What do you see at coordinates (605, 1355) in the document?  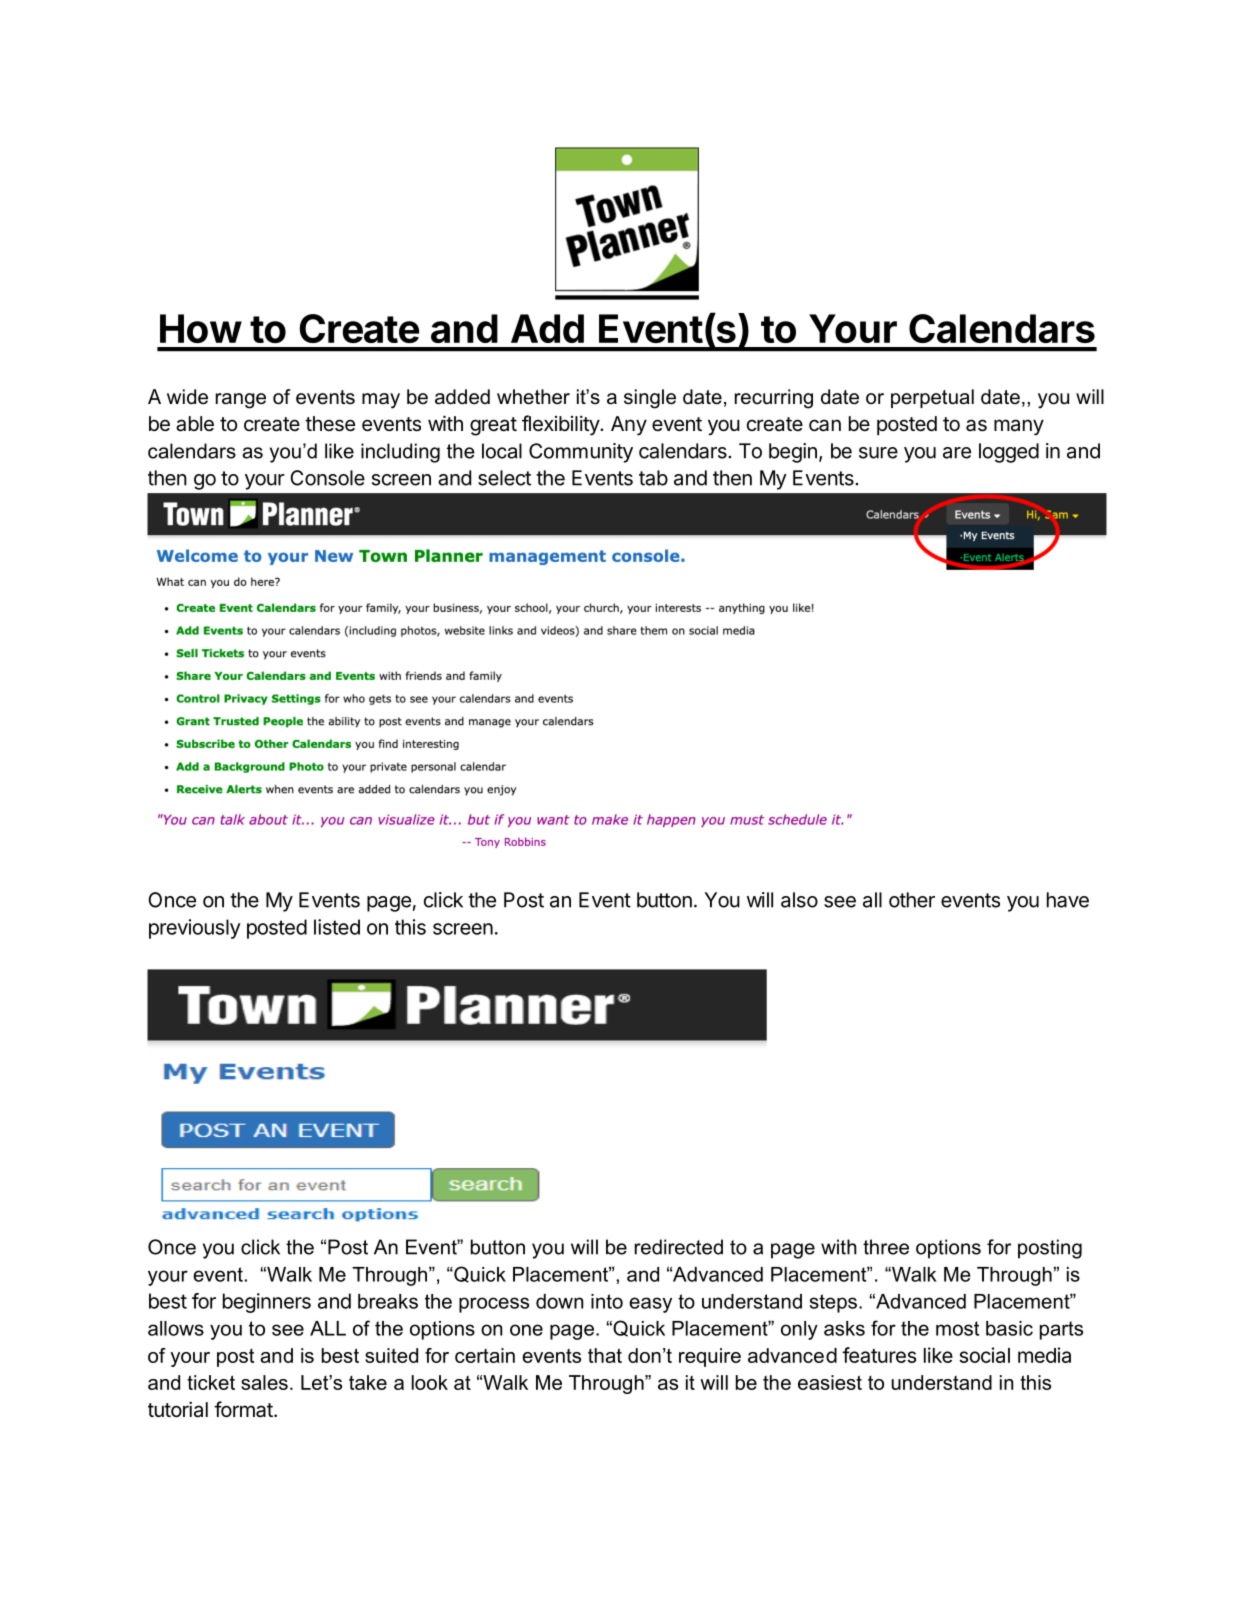 I see `that` at bounding box center [605, 1355].
